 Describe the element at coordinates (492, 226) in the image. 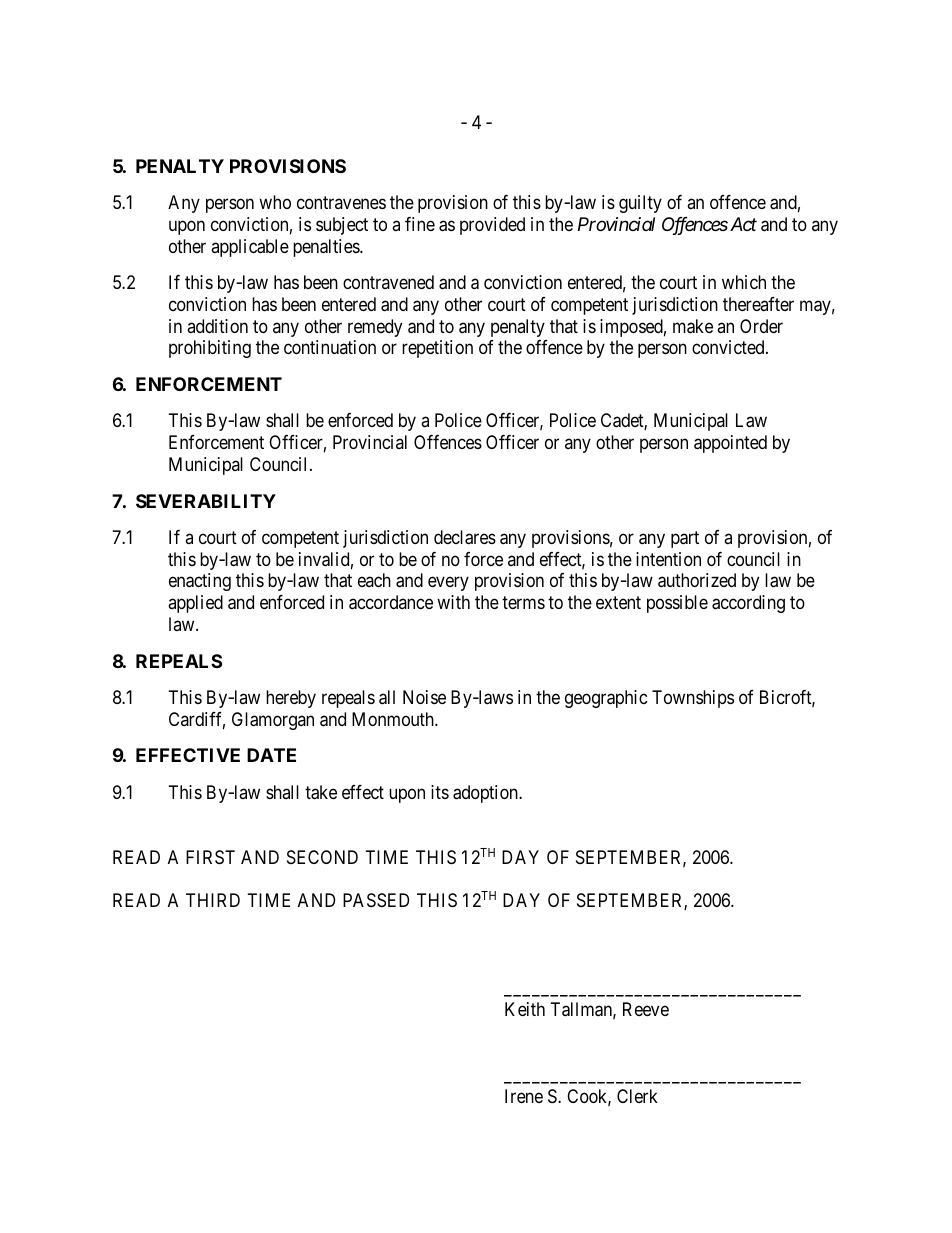

I see `provided` at that location.
